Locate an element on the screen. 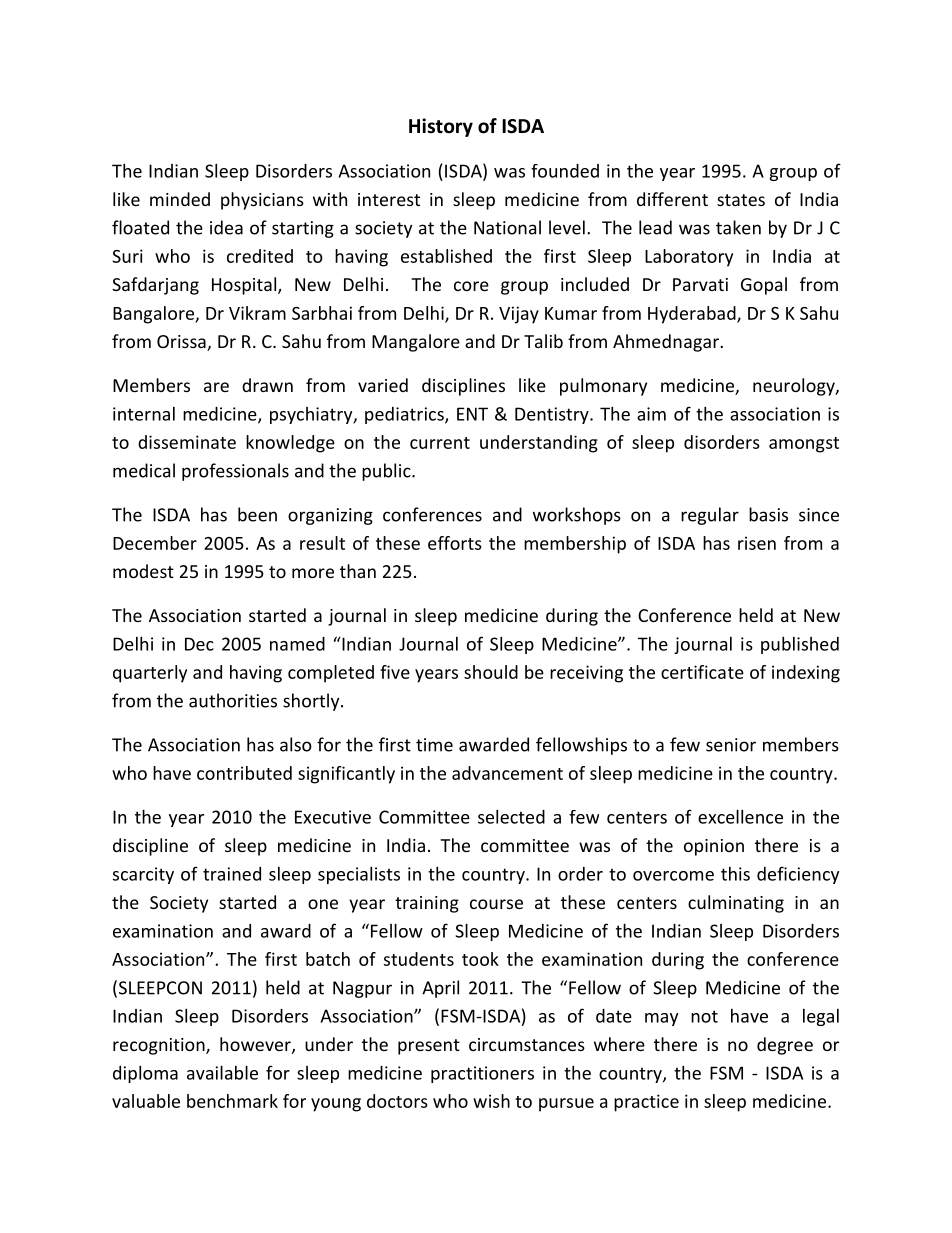  advancement is located at coordinates (507, 773).
